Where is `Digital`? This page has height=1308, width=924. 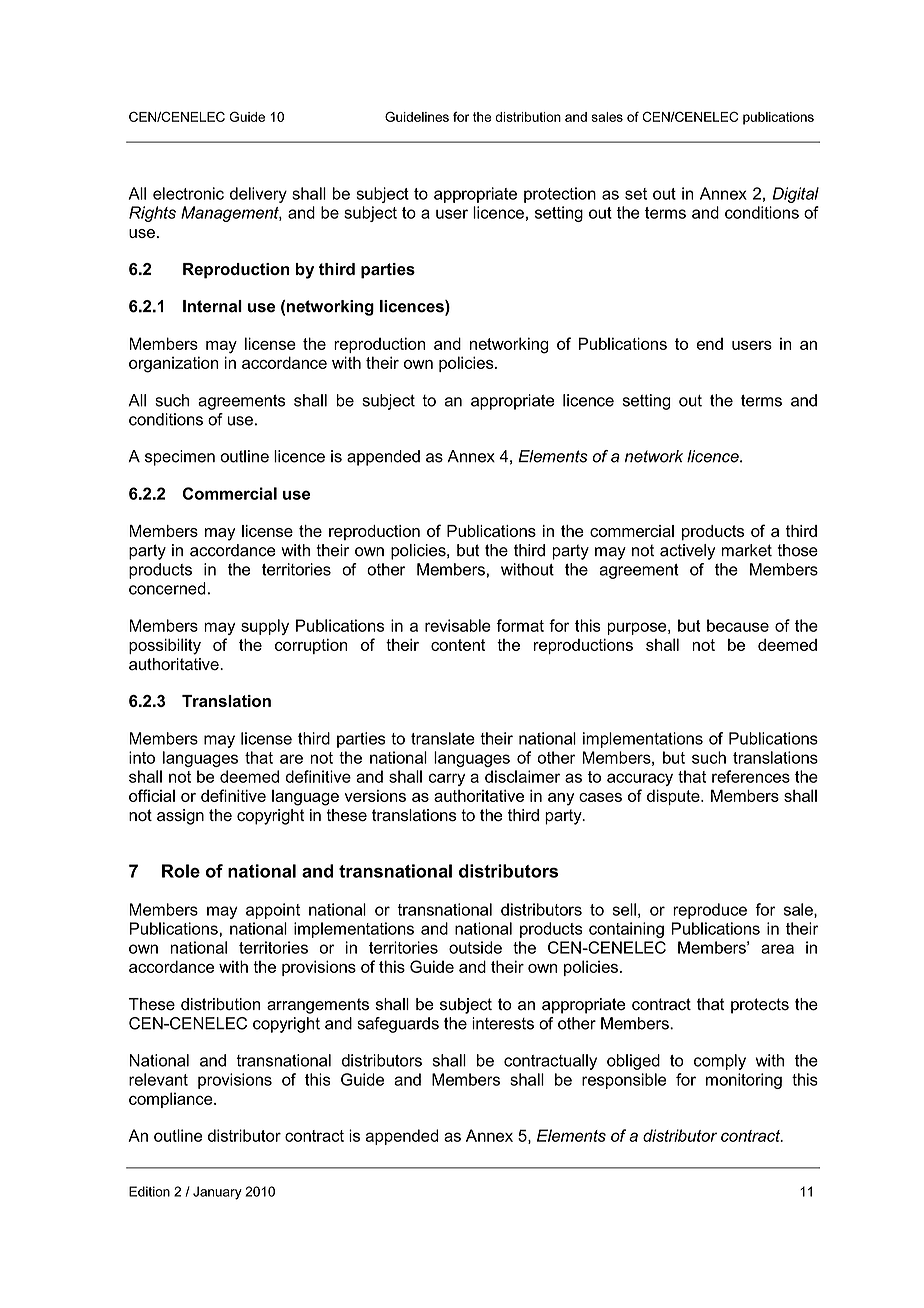
Digital is located at coordinates (795, 195).
